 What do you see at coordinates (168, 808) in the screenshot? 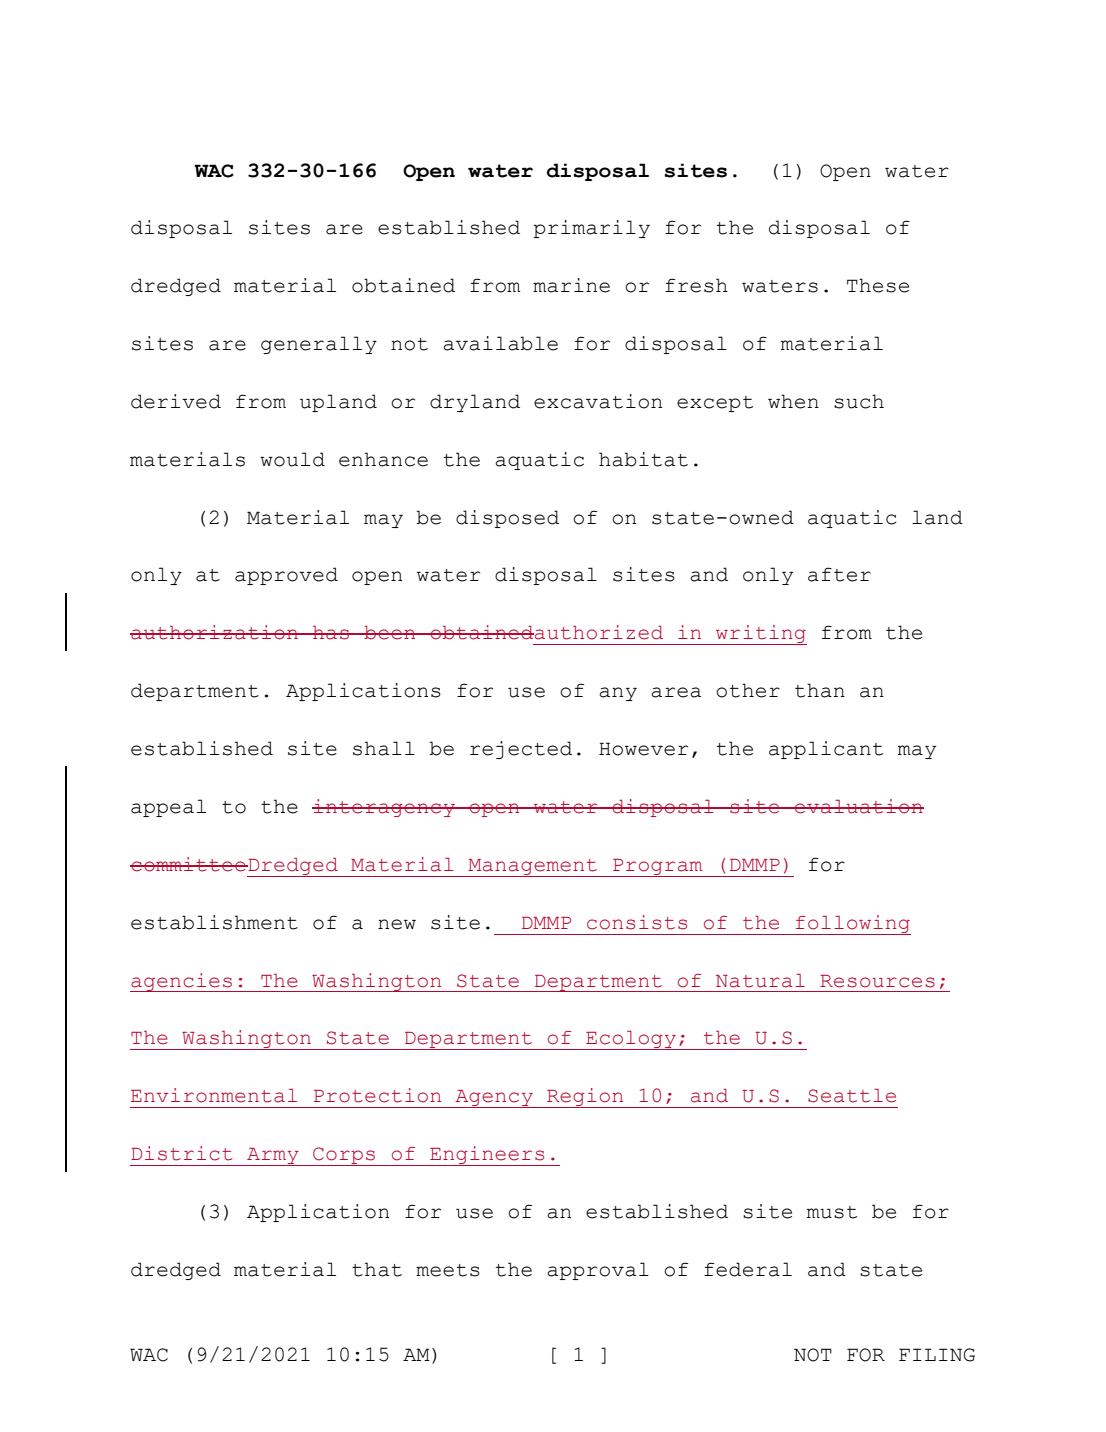
I see `appeal` at bounding box center [168, 808].
